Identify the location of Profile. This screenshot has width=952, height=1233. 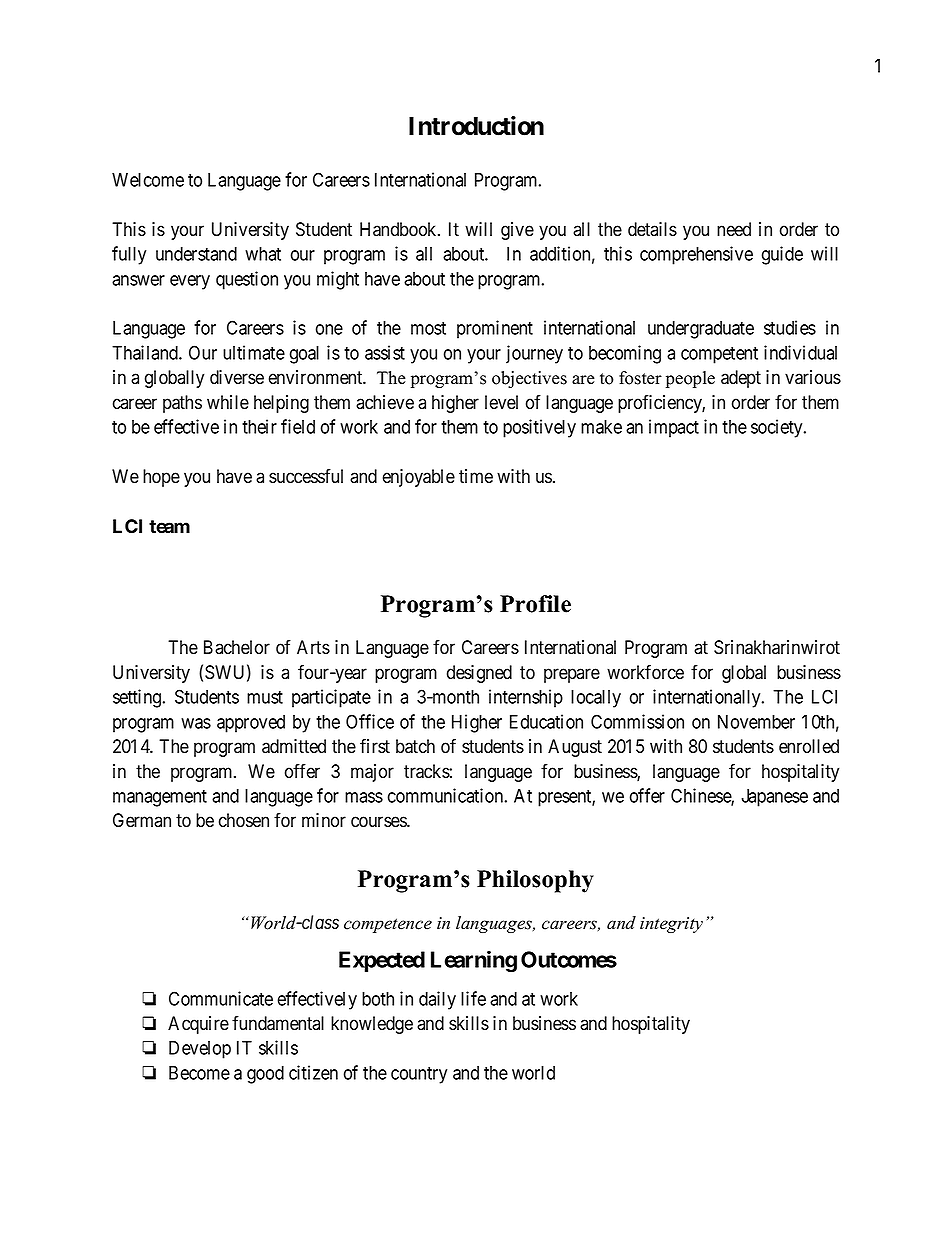
(535, 604).
